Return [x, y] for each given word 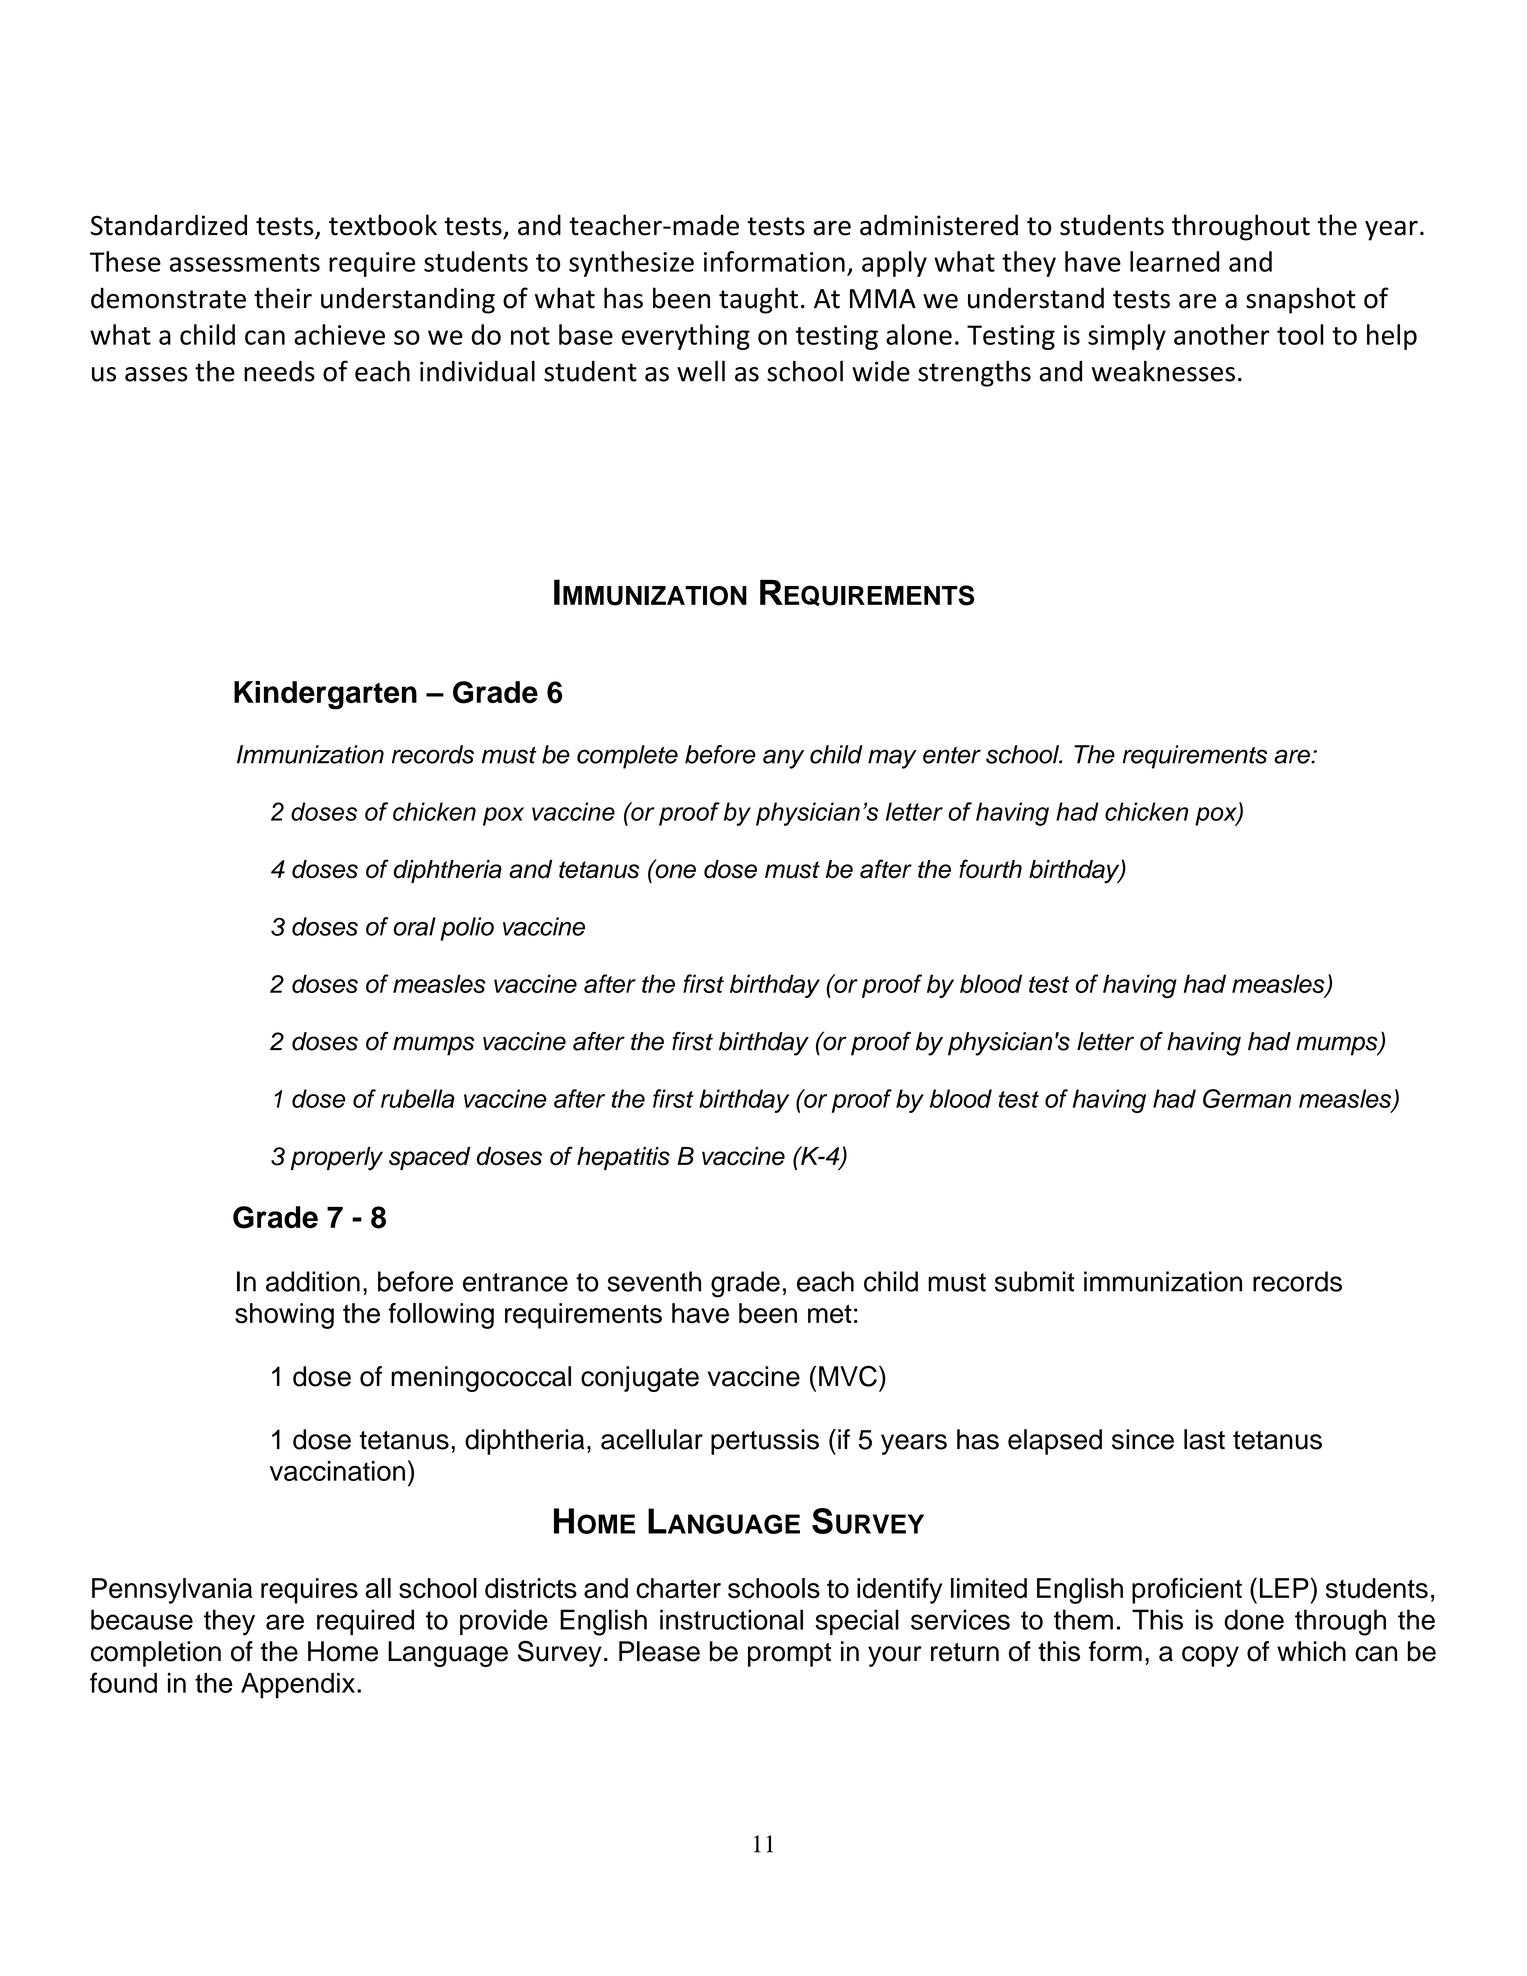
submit [1035, 1281]
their [283, 298]
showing [284, 1316]
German [1247, 1098]
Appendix [298, 1686]
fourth [990, 869]
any [783, 759]
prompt [789, 1655]
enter [952, 755]
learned [1174, 261]
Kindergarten [325, 695]
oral [415, 926]
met [830, 1314]
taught [758, 300]
